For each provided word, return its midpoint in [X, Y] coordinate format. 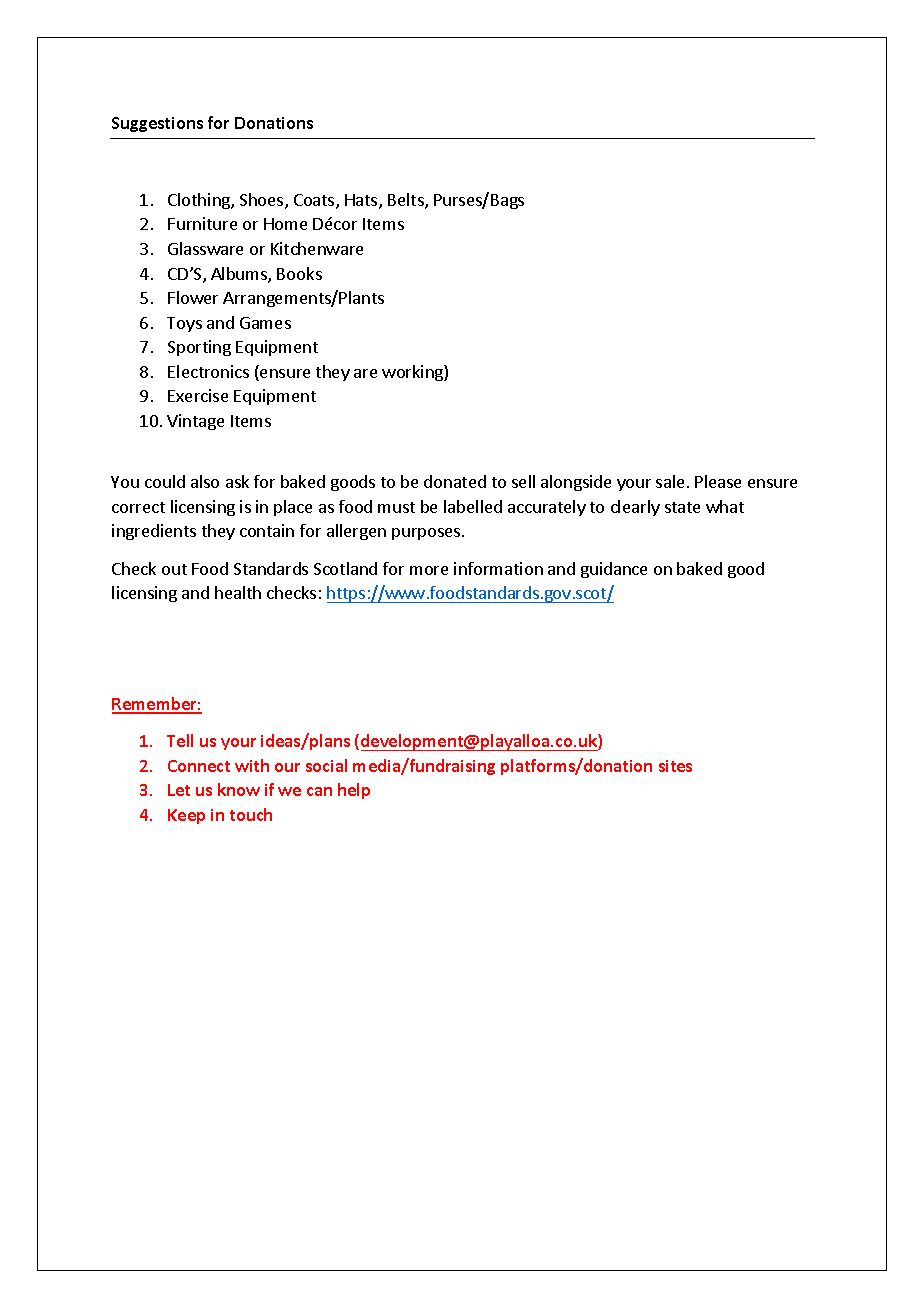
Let [179, 790]
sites [675, 766]
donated [455, 481]
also [205, 481]
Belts [407, 201]
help [354, 791]
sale [670, 481]
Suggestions [157, 124]
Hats [362, 201]
